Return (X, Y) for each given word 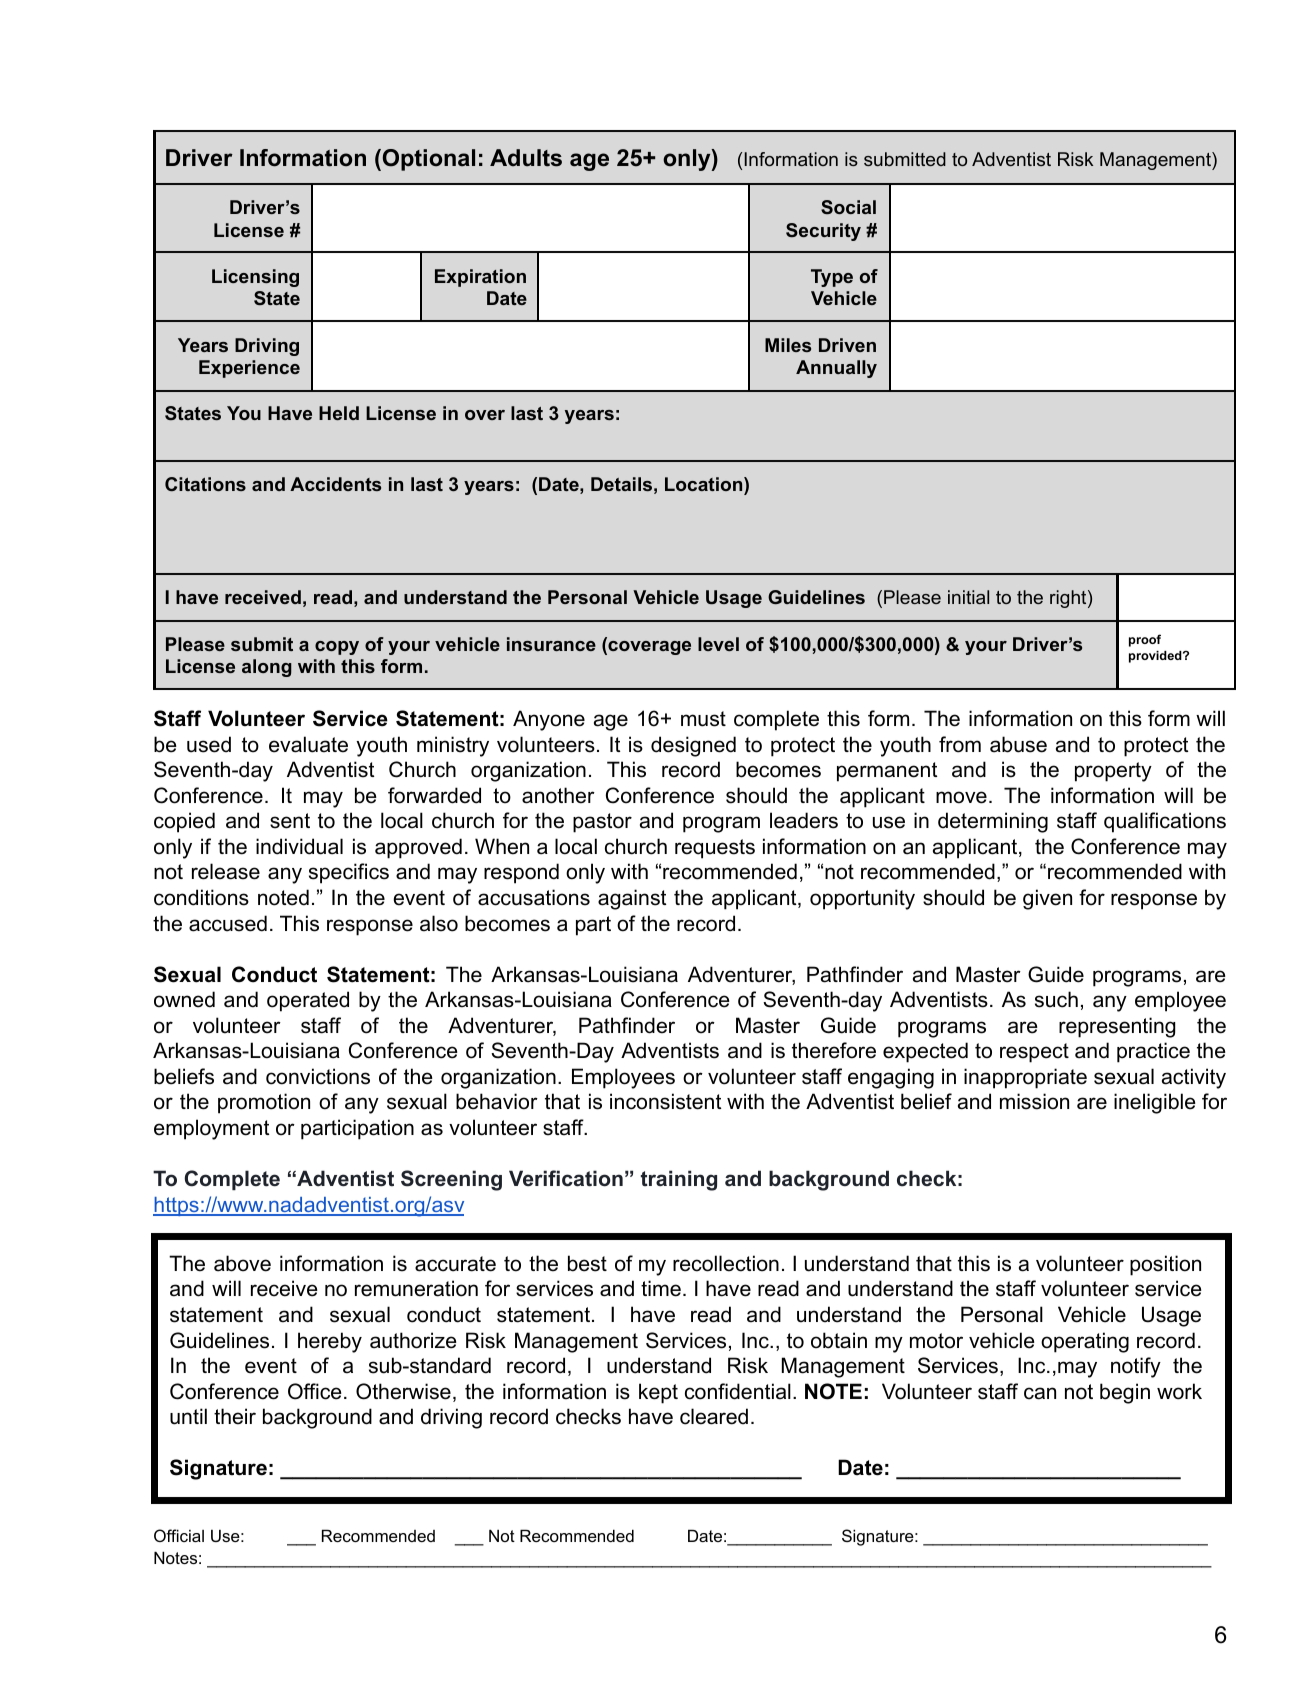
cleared (714, 1416)
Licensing (255, 278)
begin (1125, 1393)
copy (337, 648)
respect (1034, 1053)
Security (823, 232)
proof (1145, 640)
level (718, 644)
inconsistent (665, 1101)
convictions (318, 1076)
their (235, 1416)
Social (848, 207)
